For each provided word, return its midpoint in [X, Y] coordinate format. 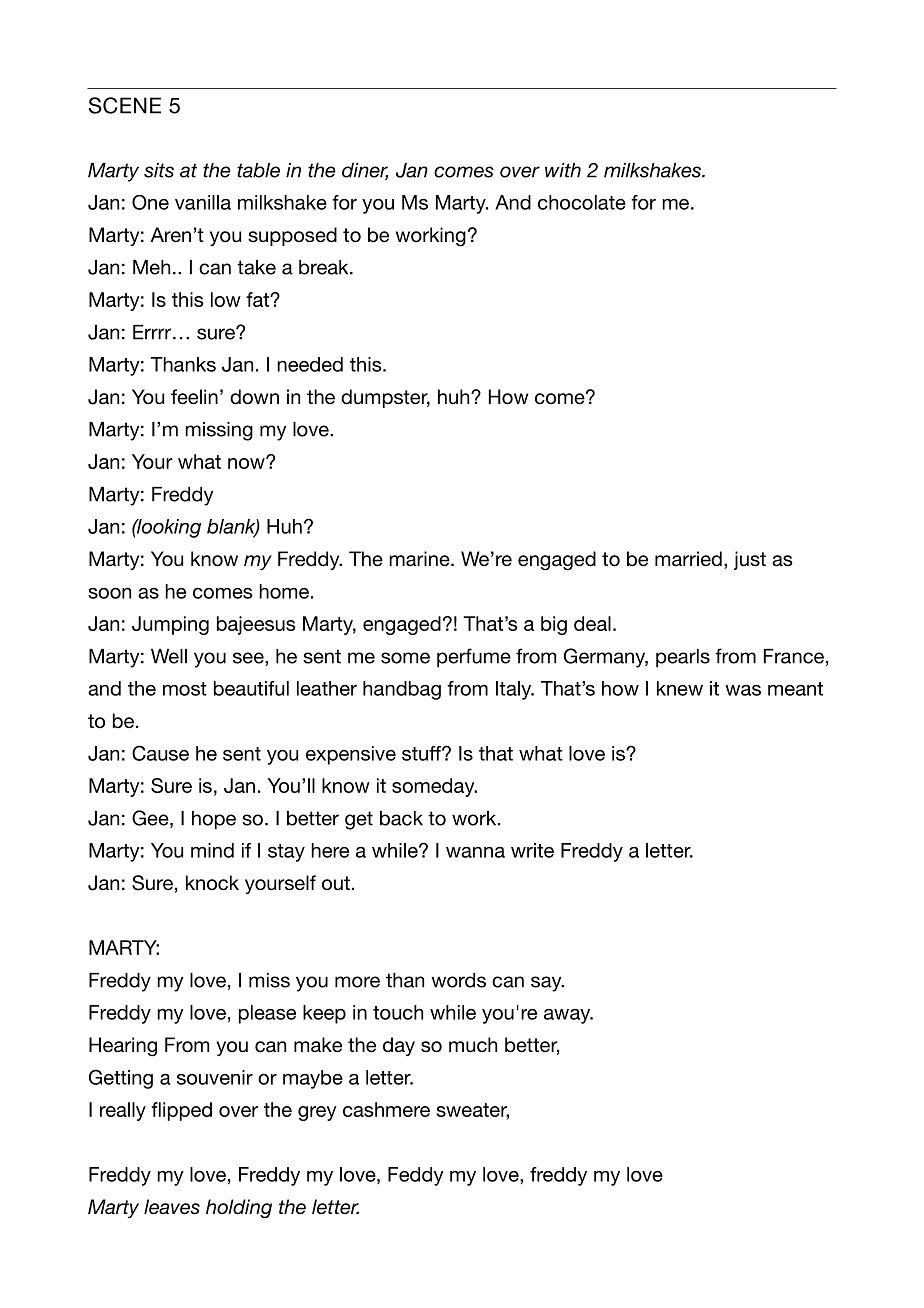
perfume [474, 658]
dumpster [385, 398]
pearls [683, 658]
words [459, 980]
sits [159, 170]
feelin [194, 397]
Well [169, 656]
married [688, 559]
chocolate [582, 202]
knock [212, 883]
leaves [172, 1207]
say [547, 984]
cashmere [386, 1109]
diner [365, 171]
